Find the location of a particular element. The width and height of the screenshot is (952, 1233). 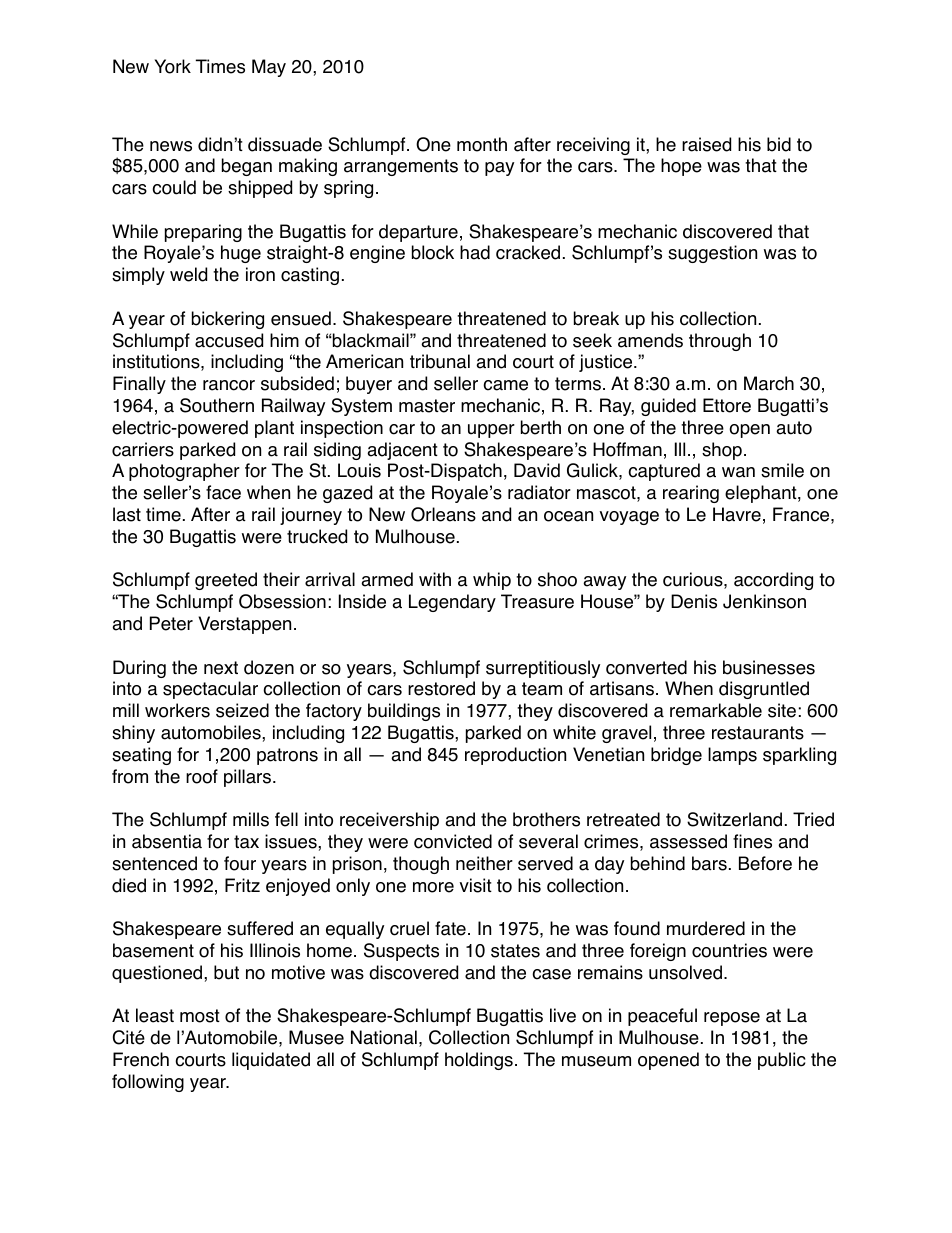

month is located at coordinates (482, 144).
